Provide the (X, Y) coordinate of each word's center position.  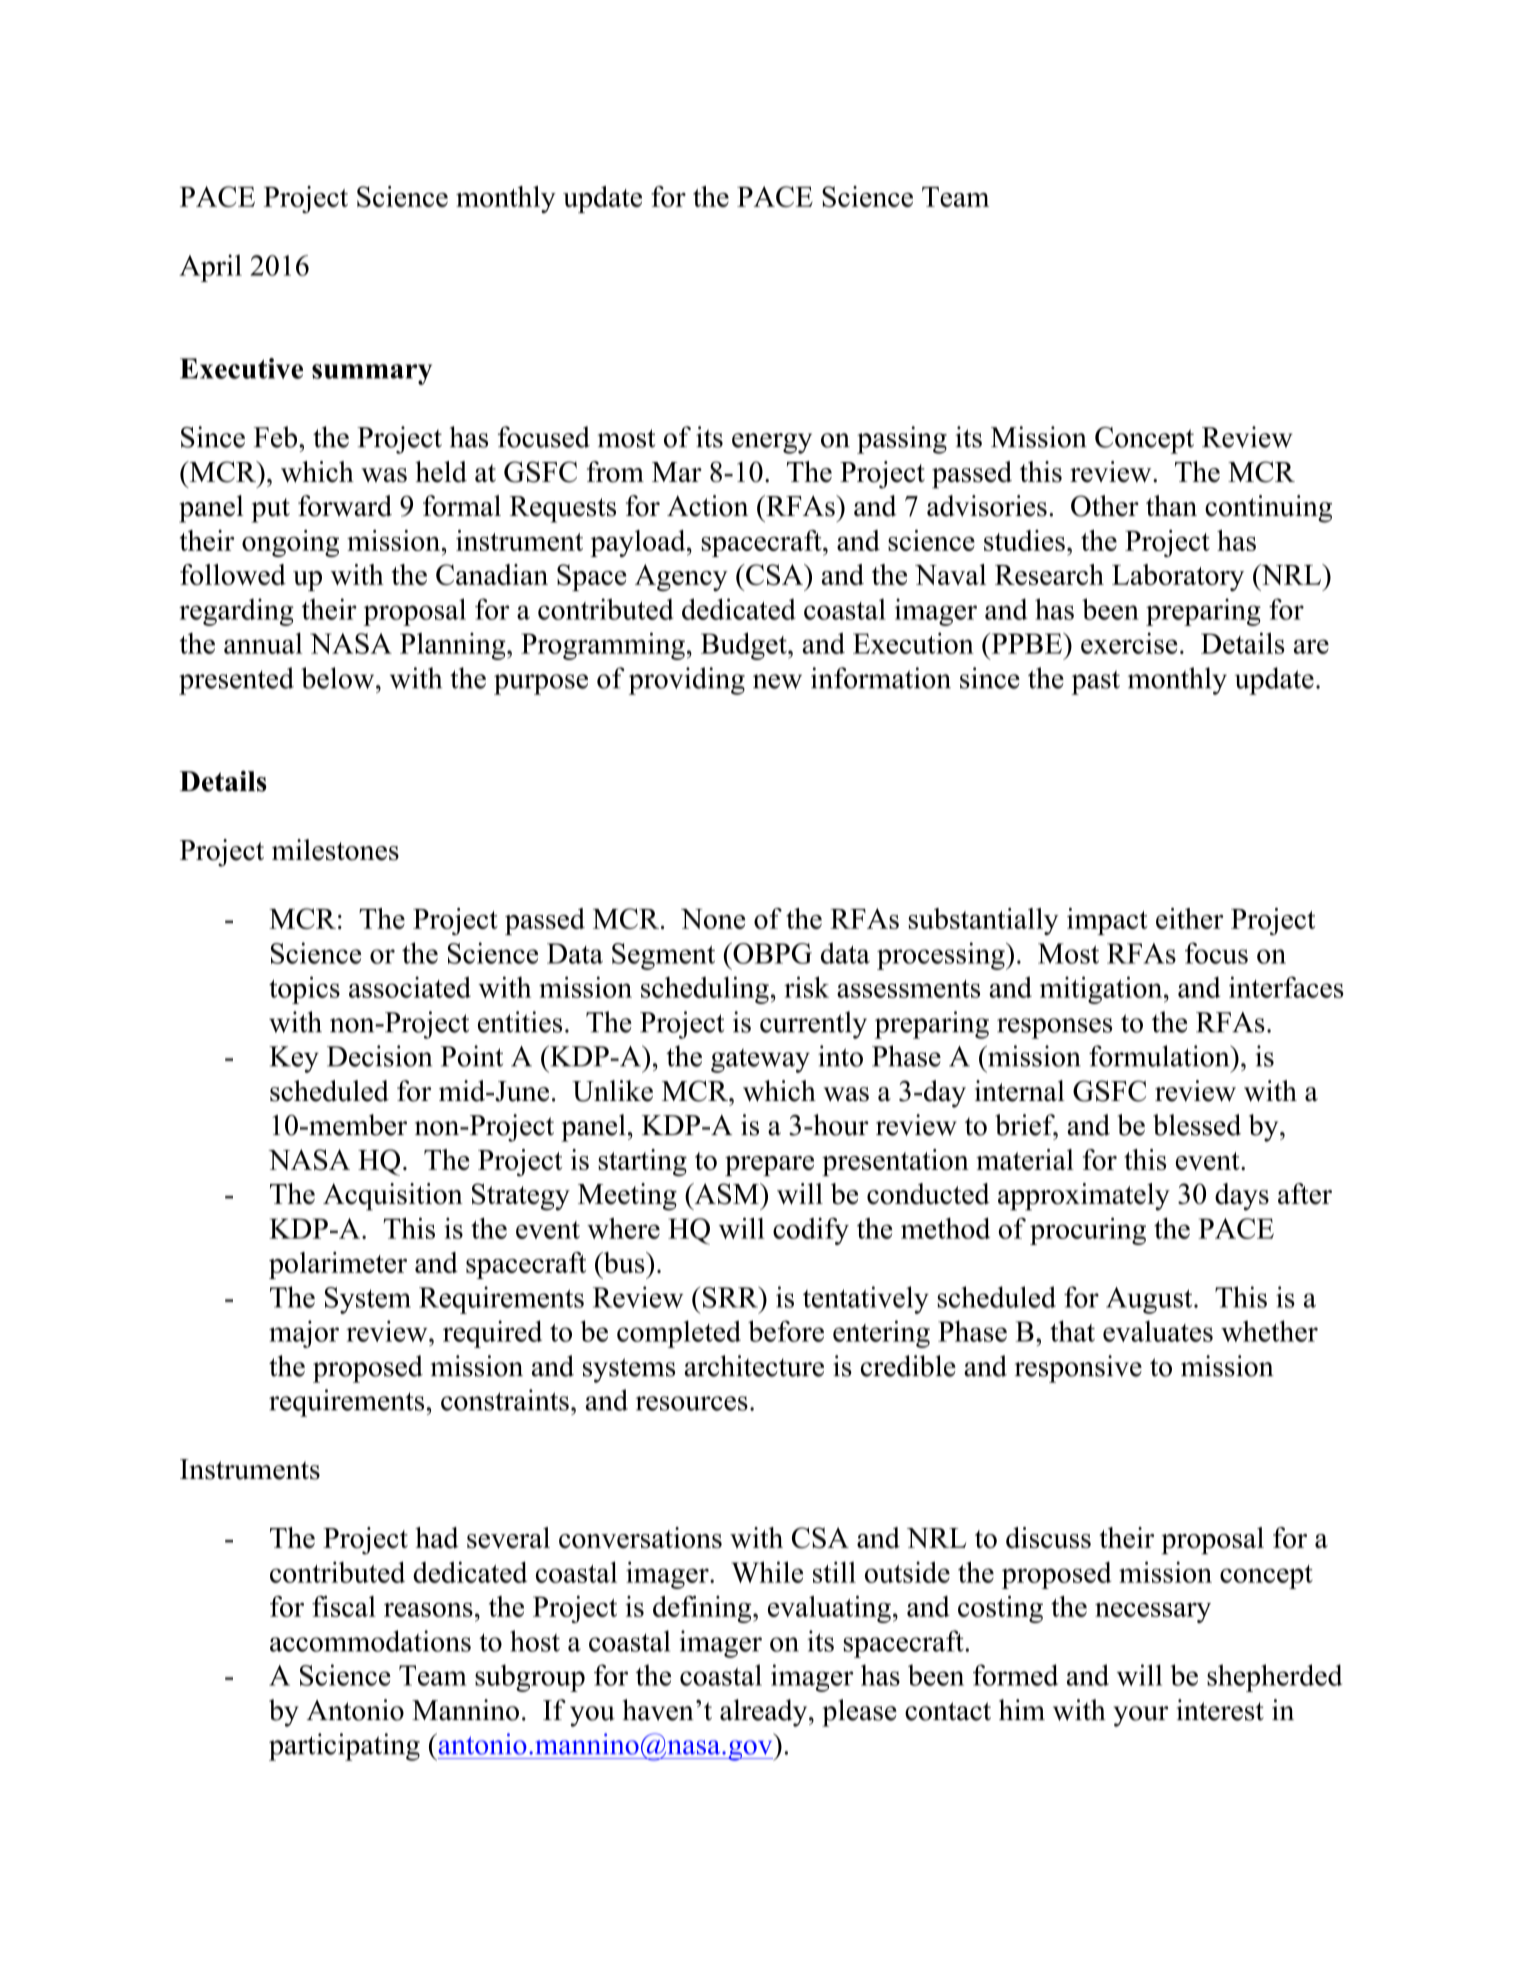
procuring (1088, 1231)
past (1095, 682)
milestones (335, 850)
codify (811, 1231)
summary (372, 374)
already (765, 1713)
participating (344, 1747)
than (1171, 505)
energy (772, 443)
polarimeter (338, 1265)
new (777, 681)
